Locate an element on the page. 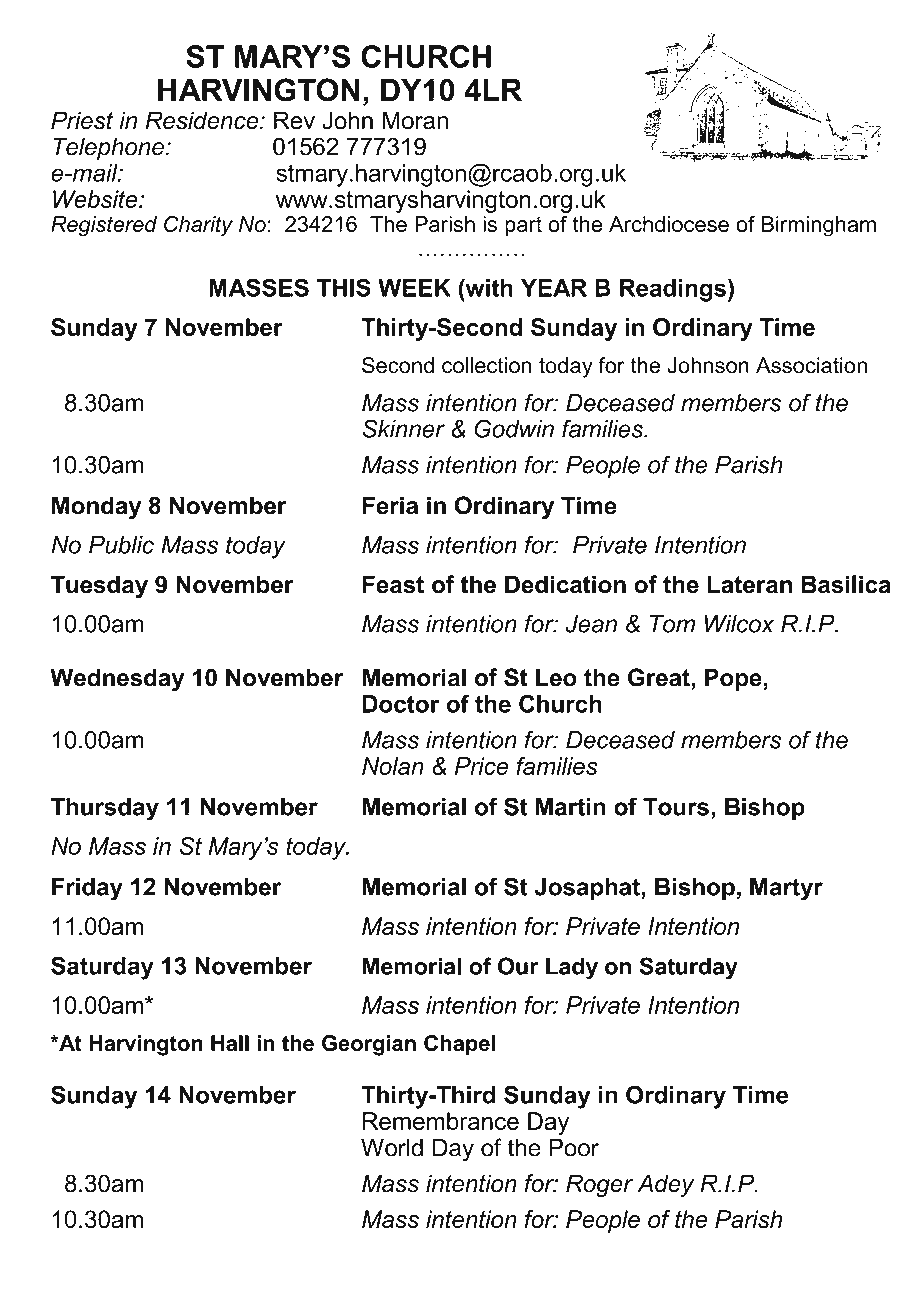 The height and width of the document is (1307, 924). Residence is located at coordinates (203, 120).
